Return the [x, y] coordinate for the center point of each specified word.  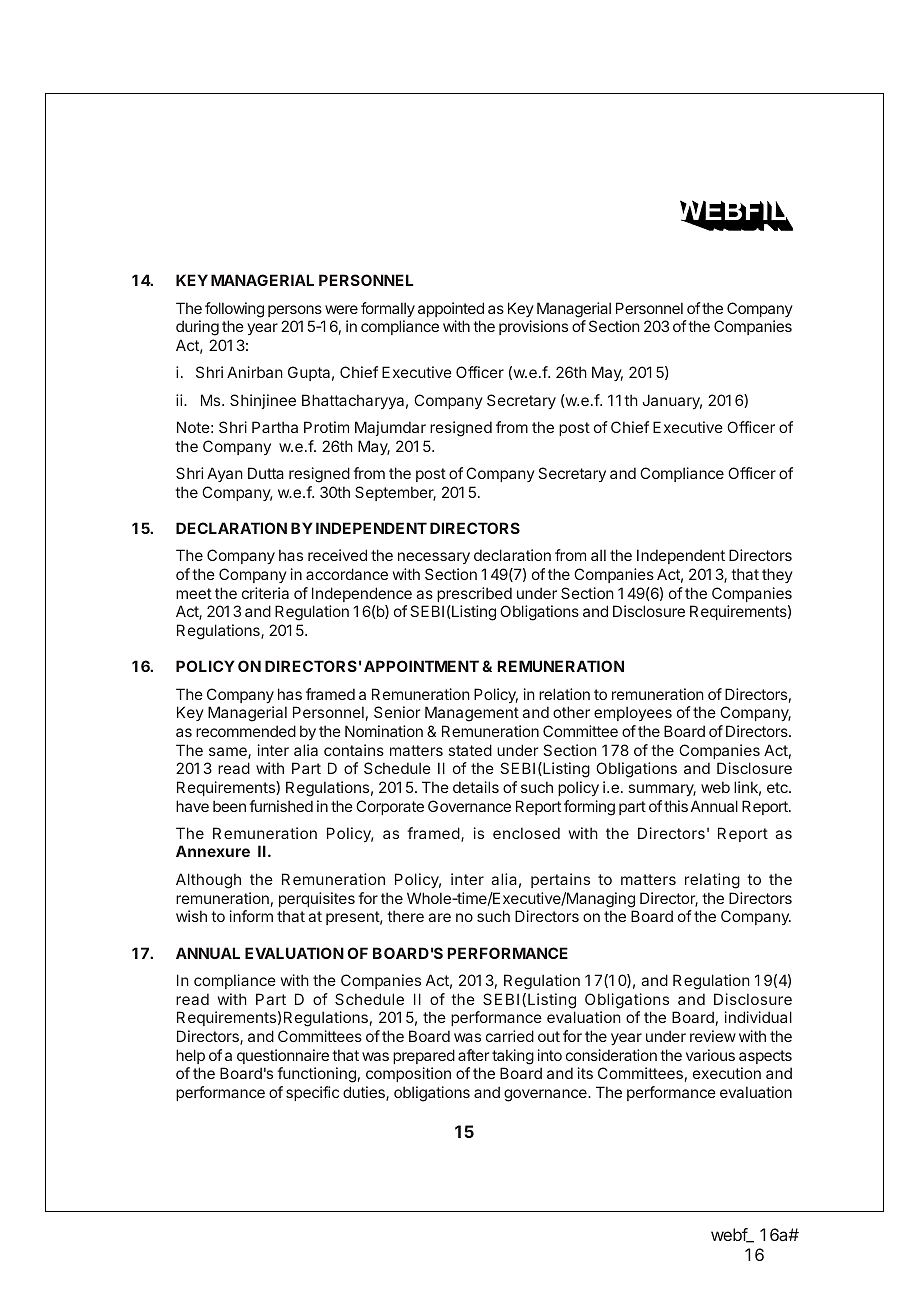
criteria [265, 593]
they [777, 575]
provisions [533, 327]
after [473, 1055]
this [676, 806]
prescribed [474, 594]
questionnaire [283, 1056]
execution [727, 1073]
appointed [451, 309]
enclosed [526, 833]
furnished [281, 806]
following [234, 310]
